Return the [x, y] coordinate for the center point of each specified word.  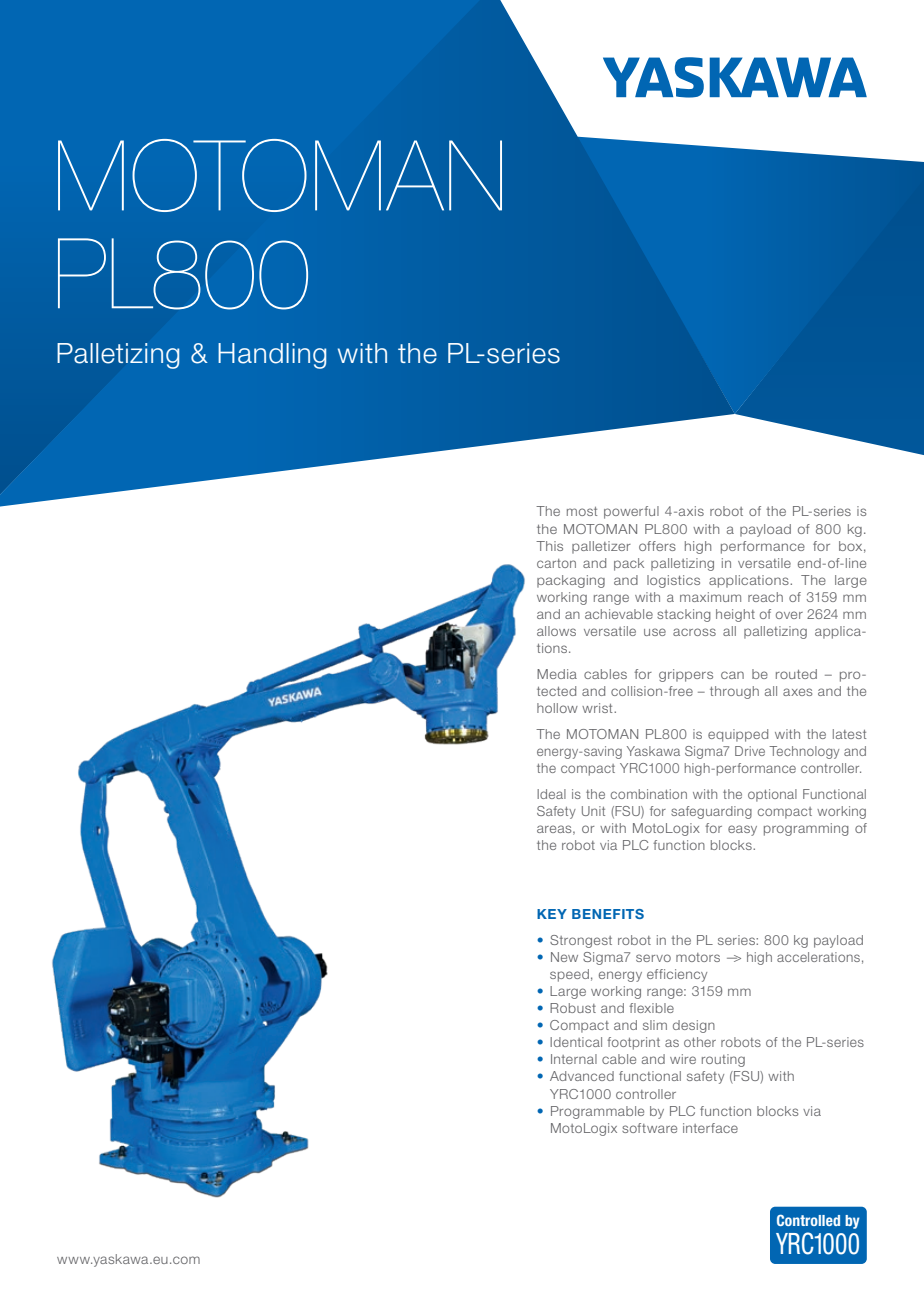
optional [772, 795]
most [582, 511]
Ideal [551, 794]
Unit [593, 811]
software [649, 1128]
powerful [631, 512]
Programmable [597, 1112]
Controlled [808, 1220]
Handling [272, 356]
